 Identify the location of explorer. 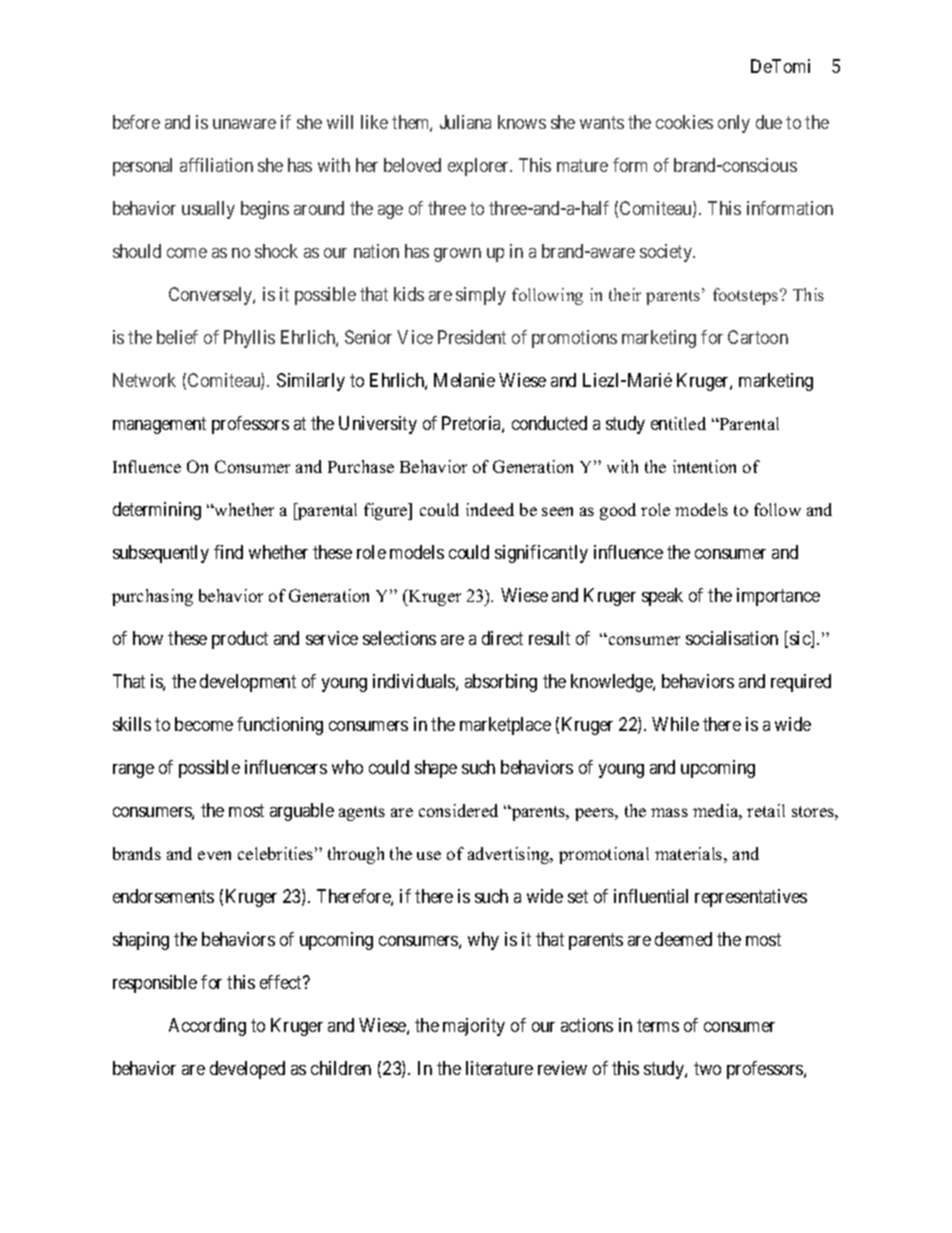
(480, 167).
